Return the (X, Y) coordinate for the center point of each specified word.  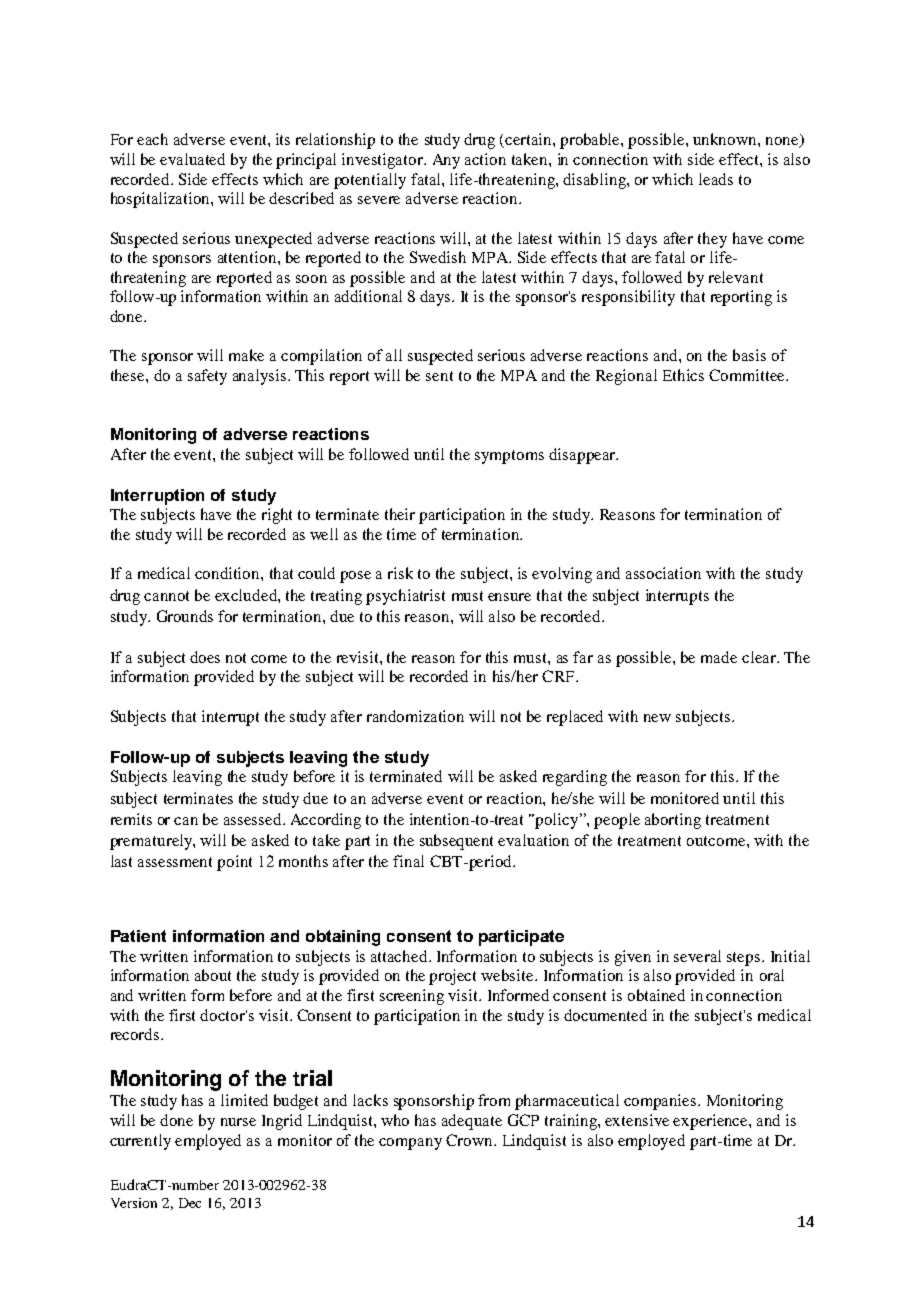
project (452, 977)
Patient (138, 936)
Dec (190, 1203)
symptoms (509, 457)
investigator (383, 161)
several (697, 956)
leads (716, 179)
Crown (470, 1140)
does (205, 657)
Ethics (683, 375)
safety (207, 377)
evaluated (192, 159)
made (719, 657)
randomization (415, 716)
